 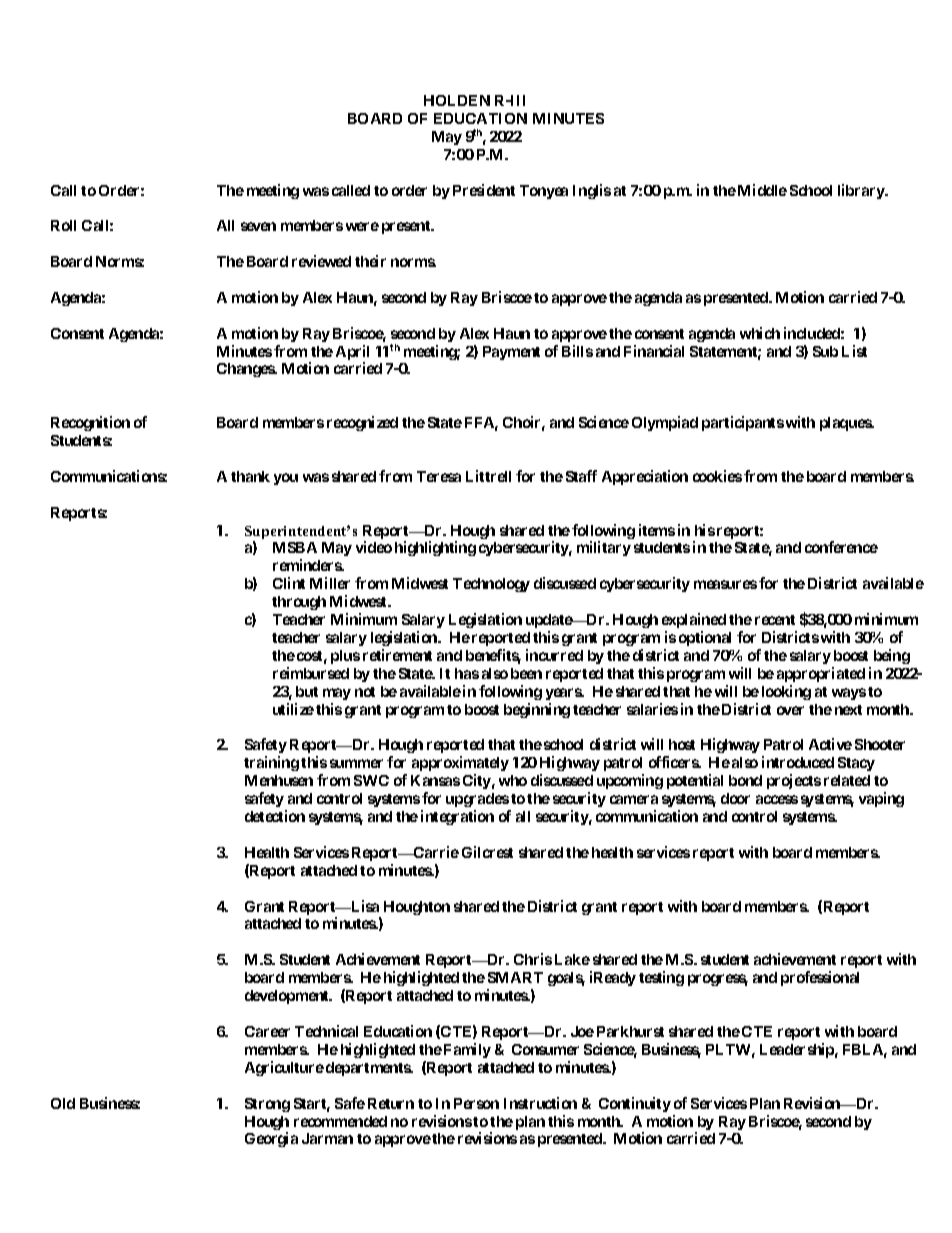 I want to click on through, so click(x=299, y=603).
